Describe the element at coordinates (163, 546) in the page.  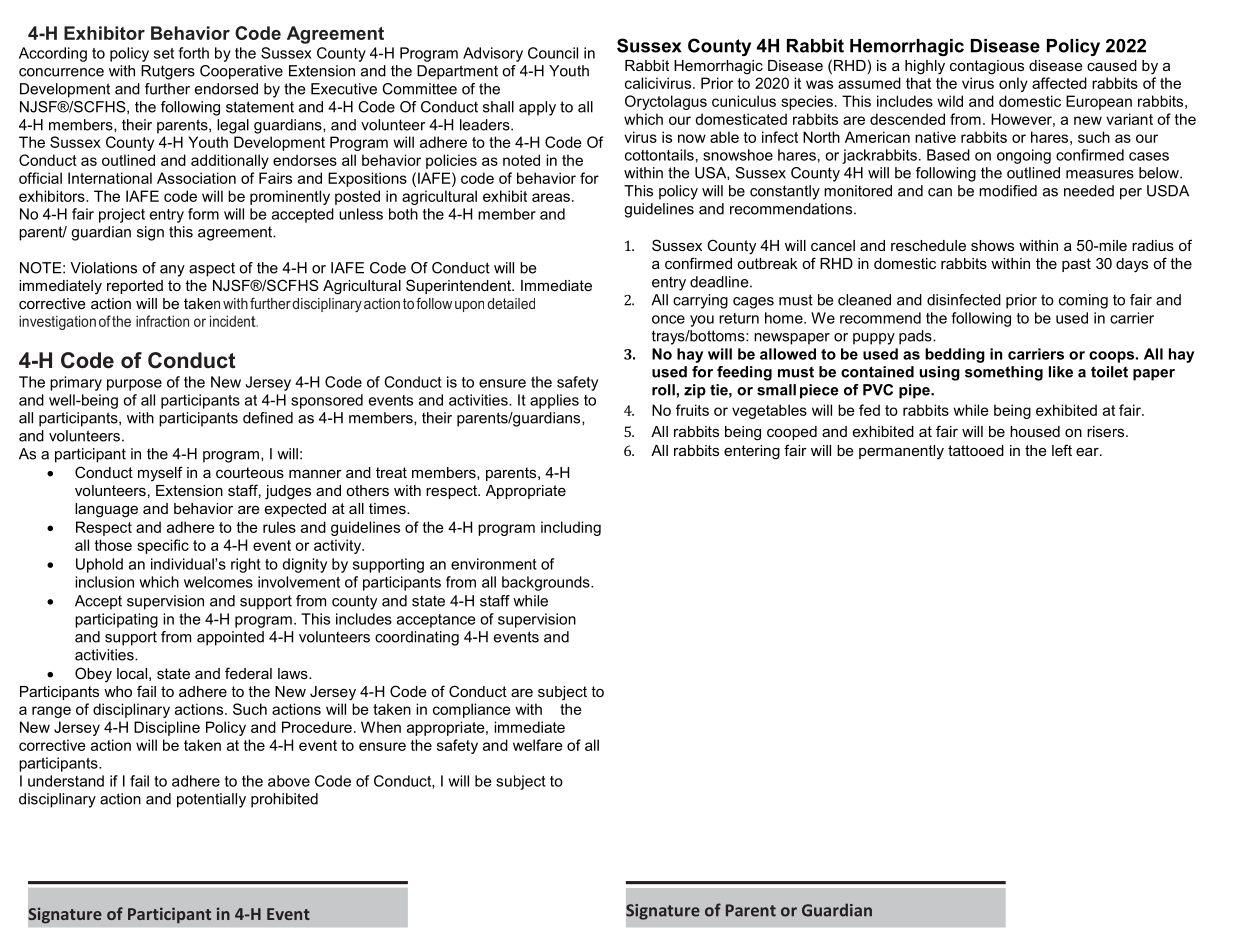
I see `specific` at that location.
